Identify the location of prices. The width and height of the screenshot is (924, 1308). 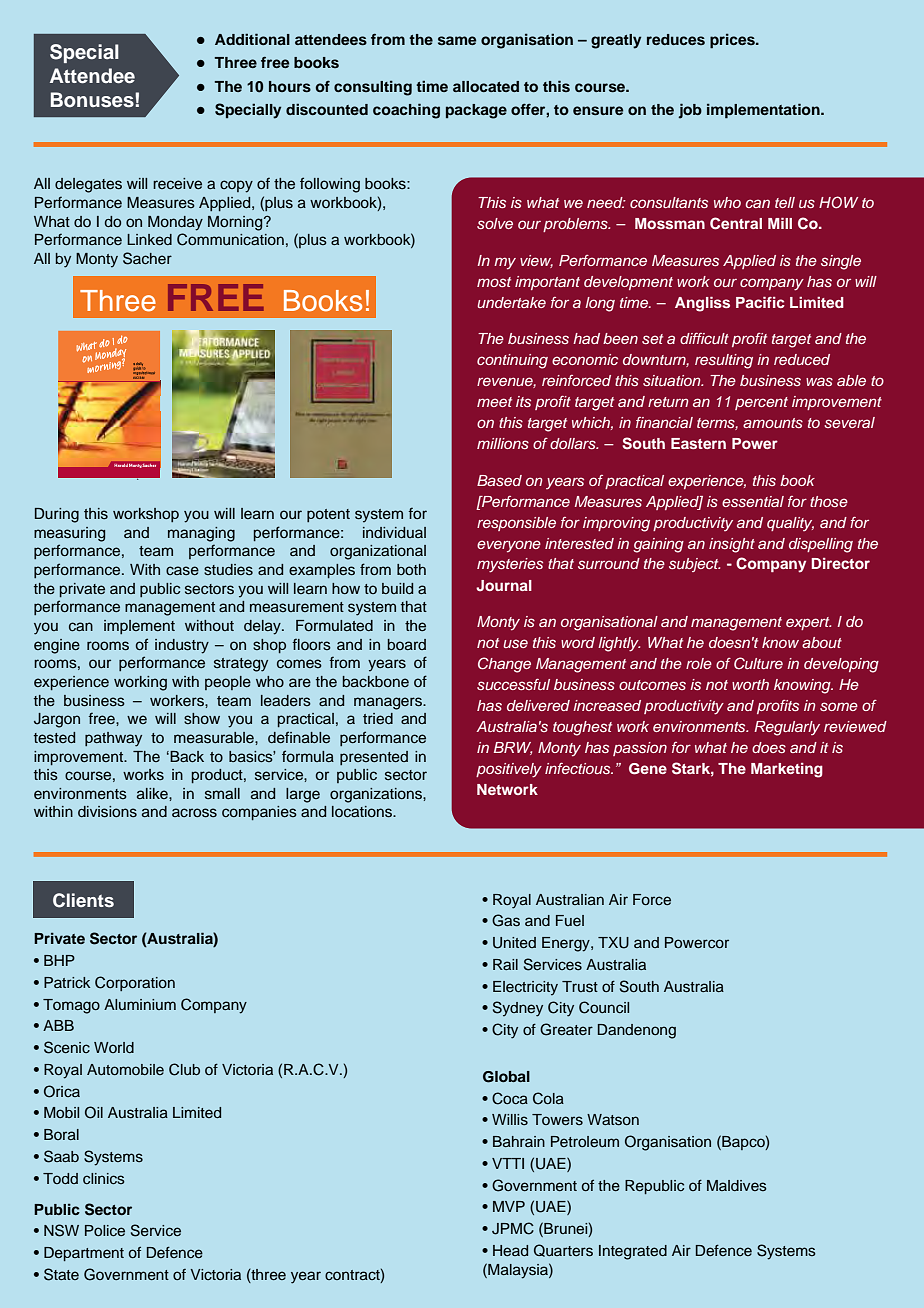
(733, 41).
